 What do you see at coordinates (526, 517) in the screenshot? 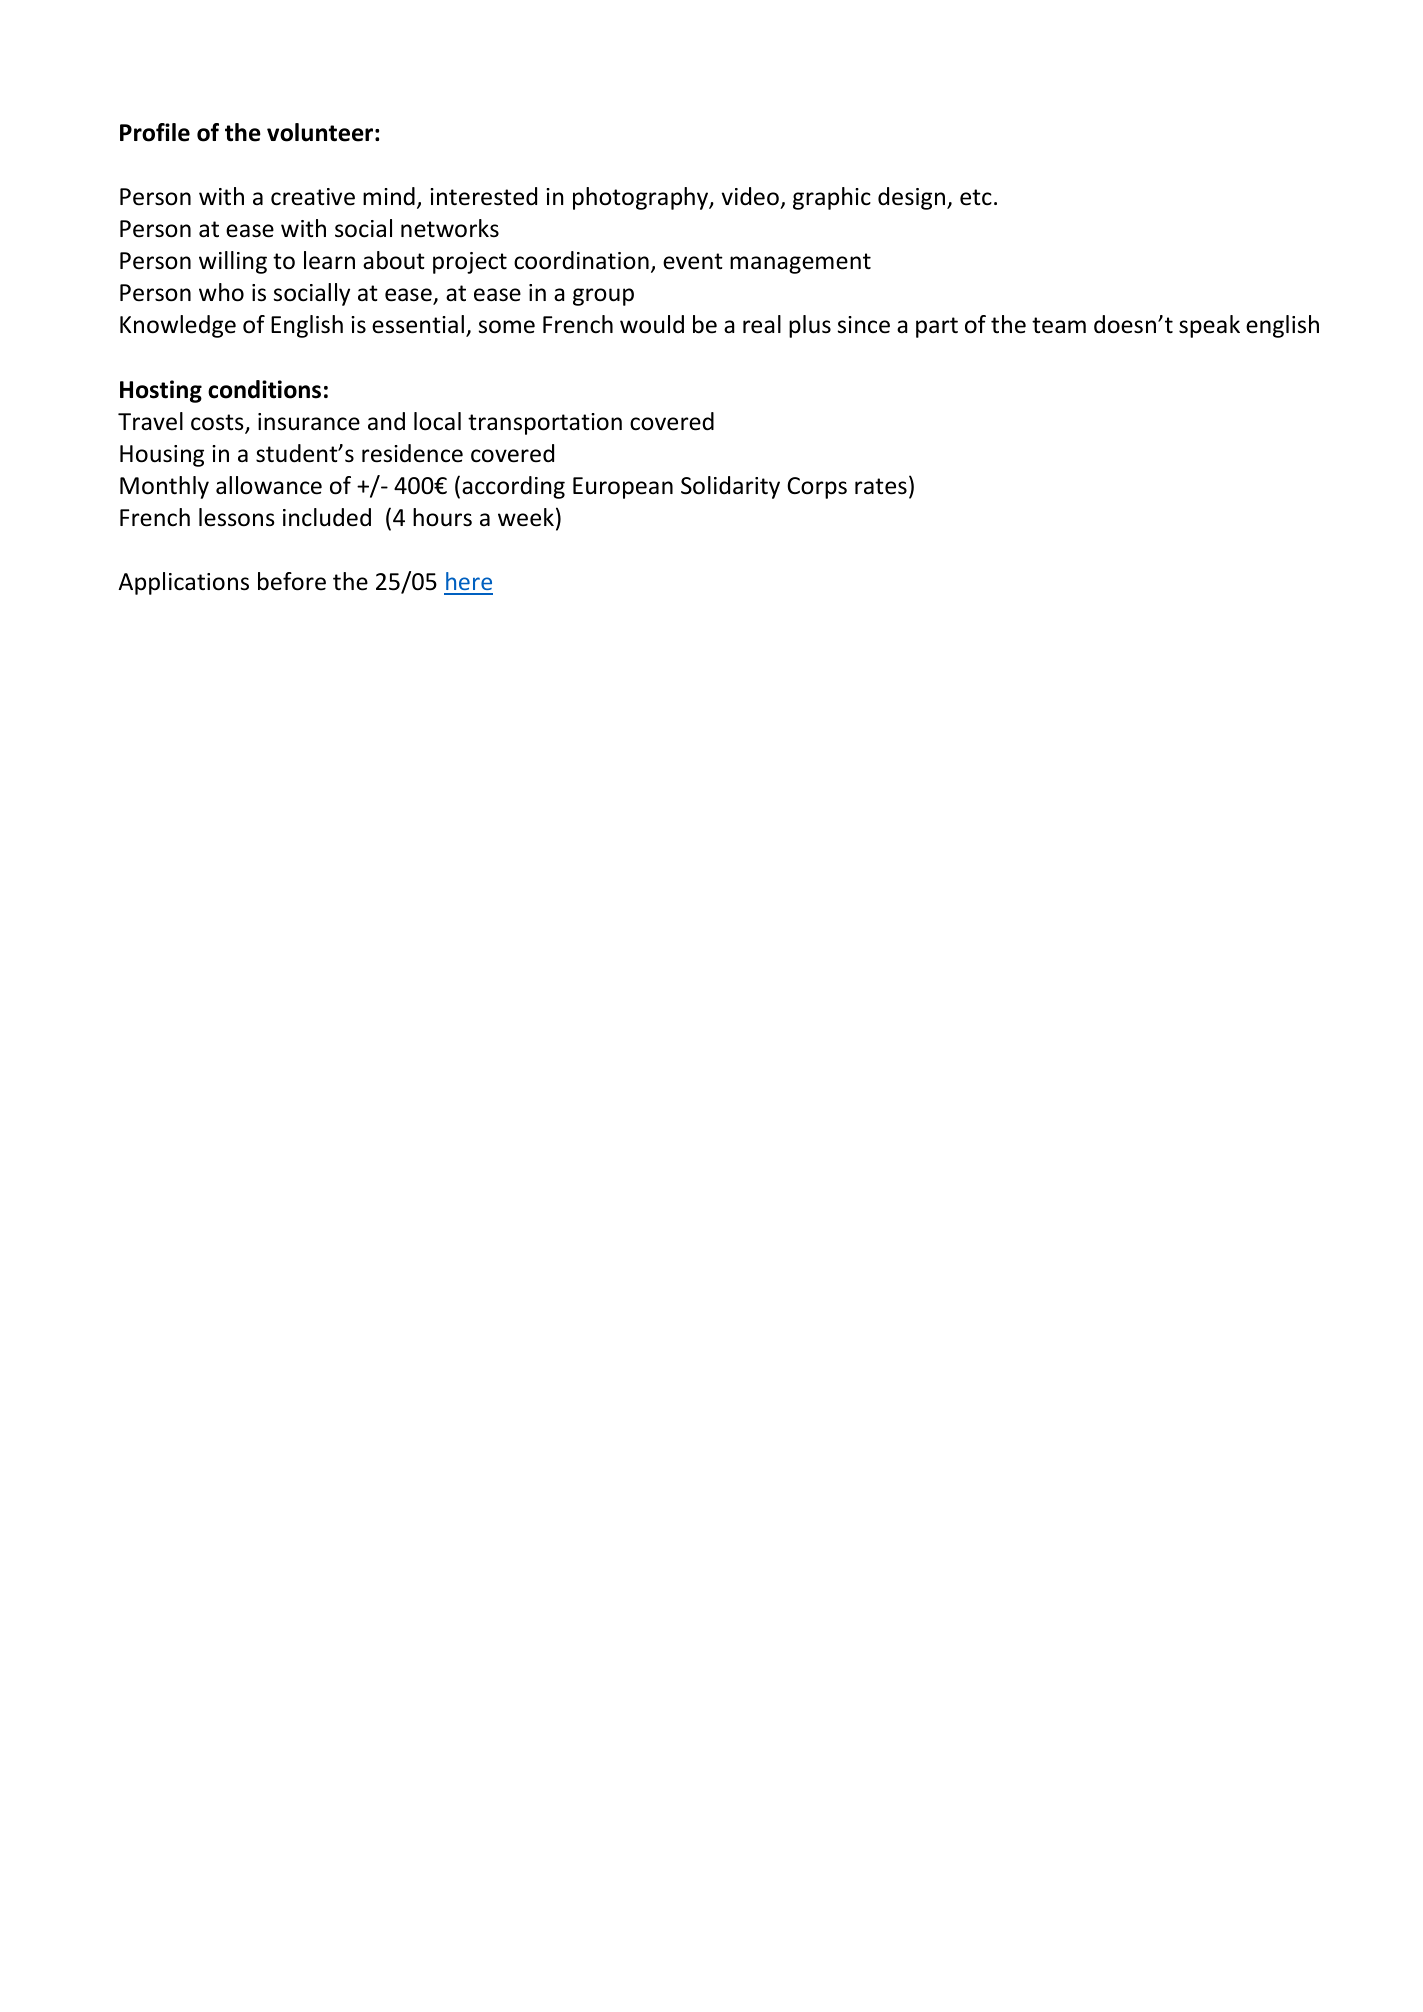
I see `week` at bounding box center [526, 517].
